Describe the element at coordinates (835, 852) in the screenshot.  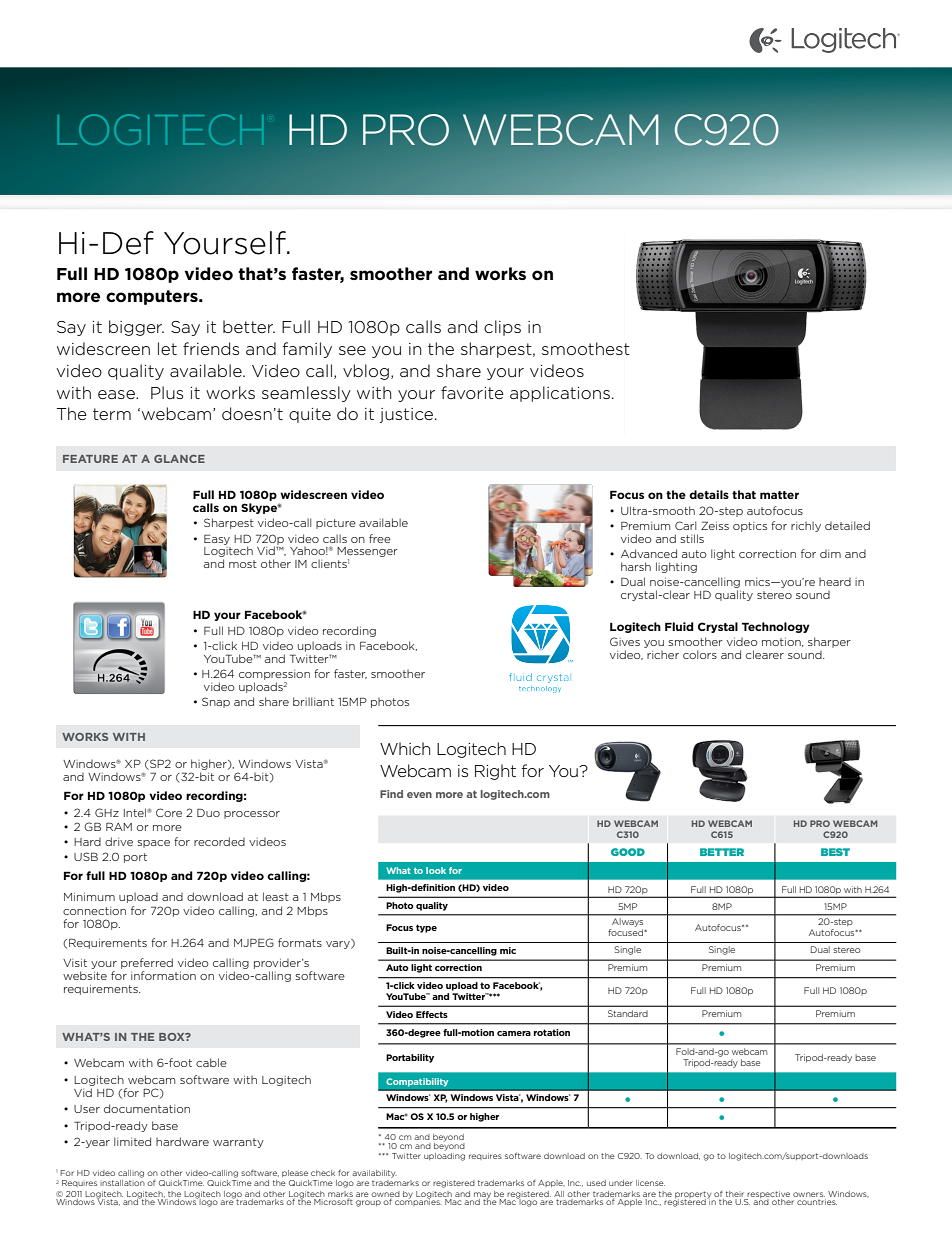
I see `BEST` at that location.
